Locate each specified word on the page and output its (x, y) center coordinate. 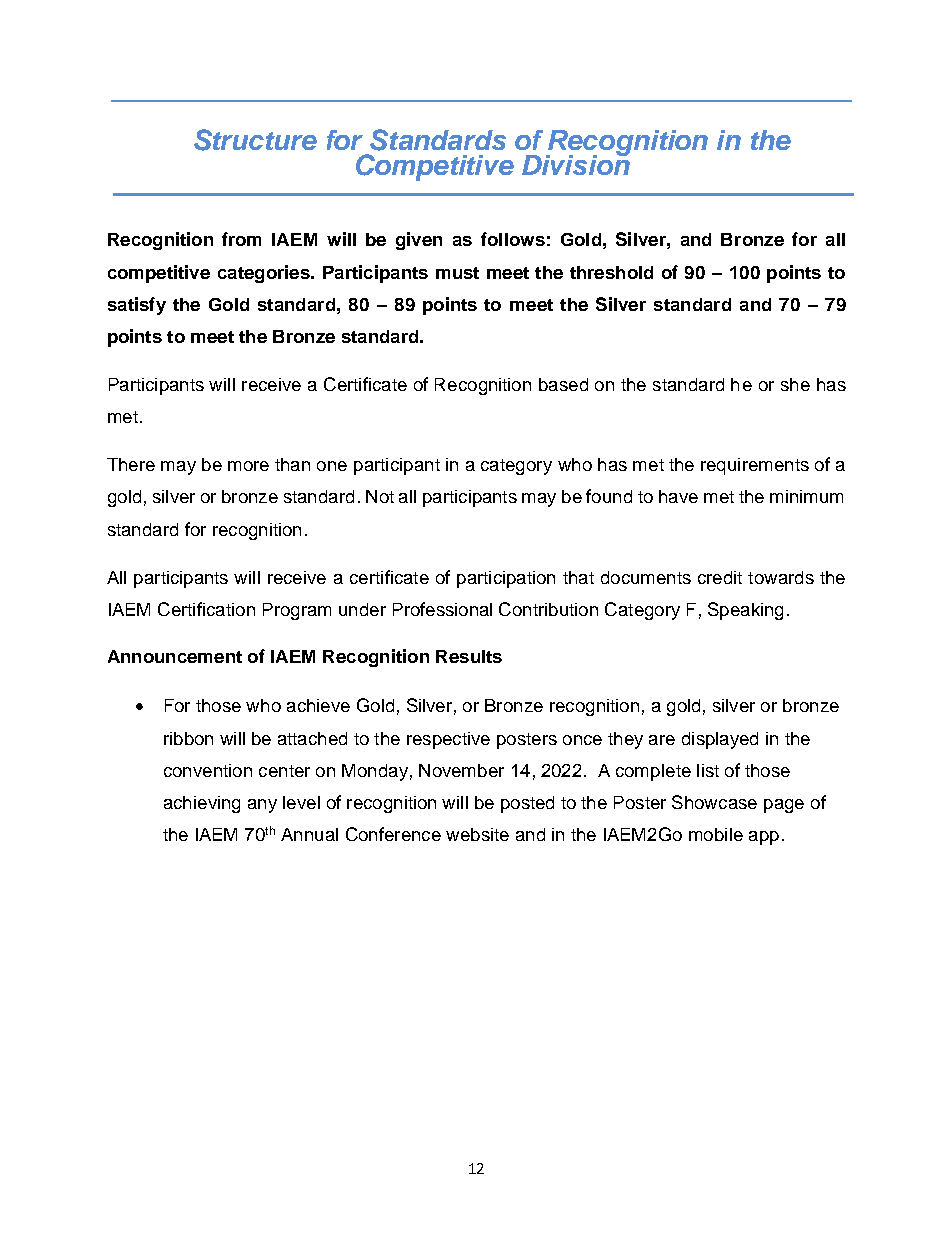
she (795, 384)
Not (380, 496)
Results (469, 656)
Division (576, 163)
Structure (255, 140)
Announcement (175, 656)
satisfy (137, 306)
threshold (611, 272)
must (457, 273)
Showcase (714, 802)
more (248, 466)
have (678, 496)
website (477, 834)
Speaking (745, 611)
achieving (202, 804)
